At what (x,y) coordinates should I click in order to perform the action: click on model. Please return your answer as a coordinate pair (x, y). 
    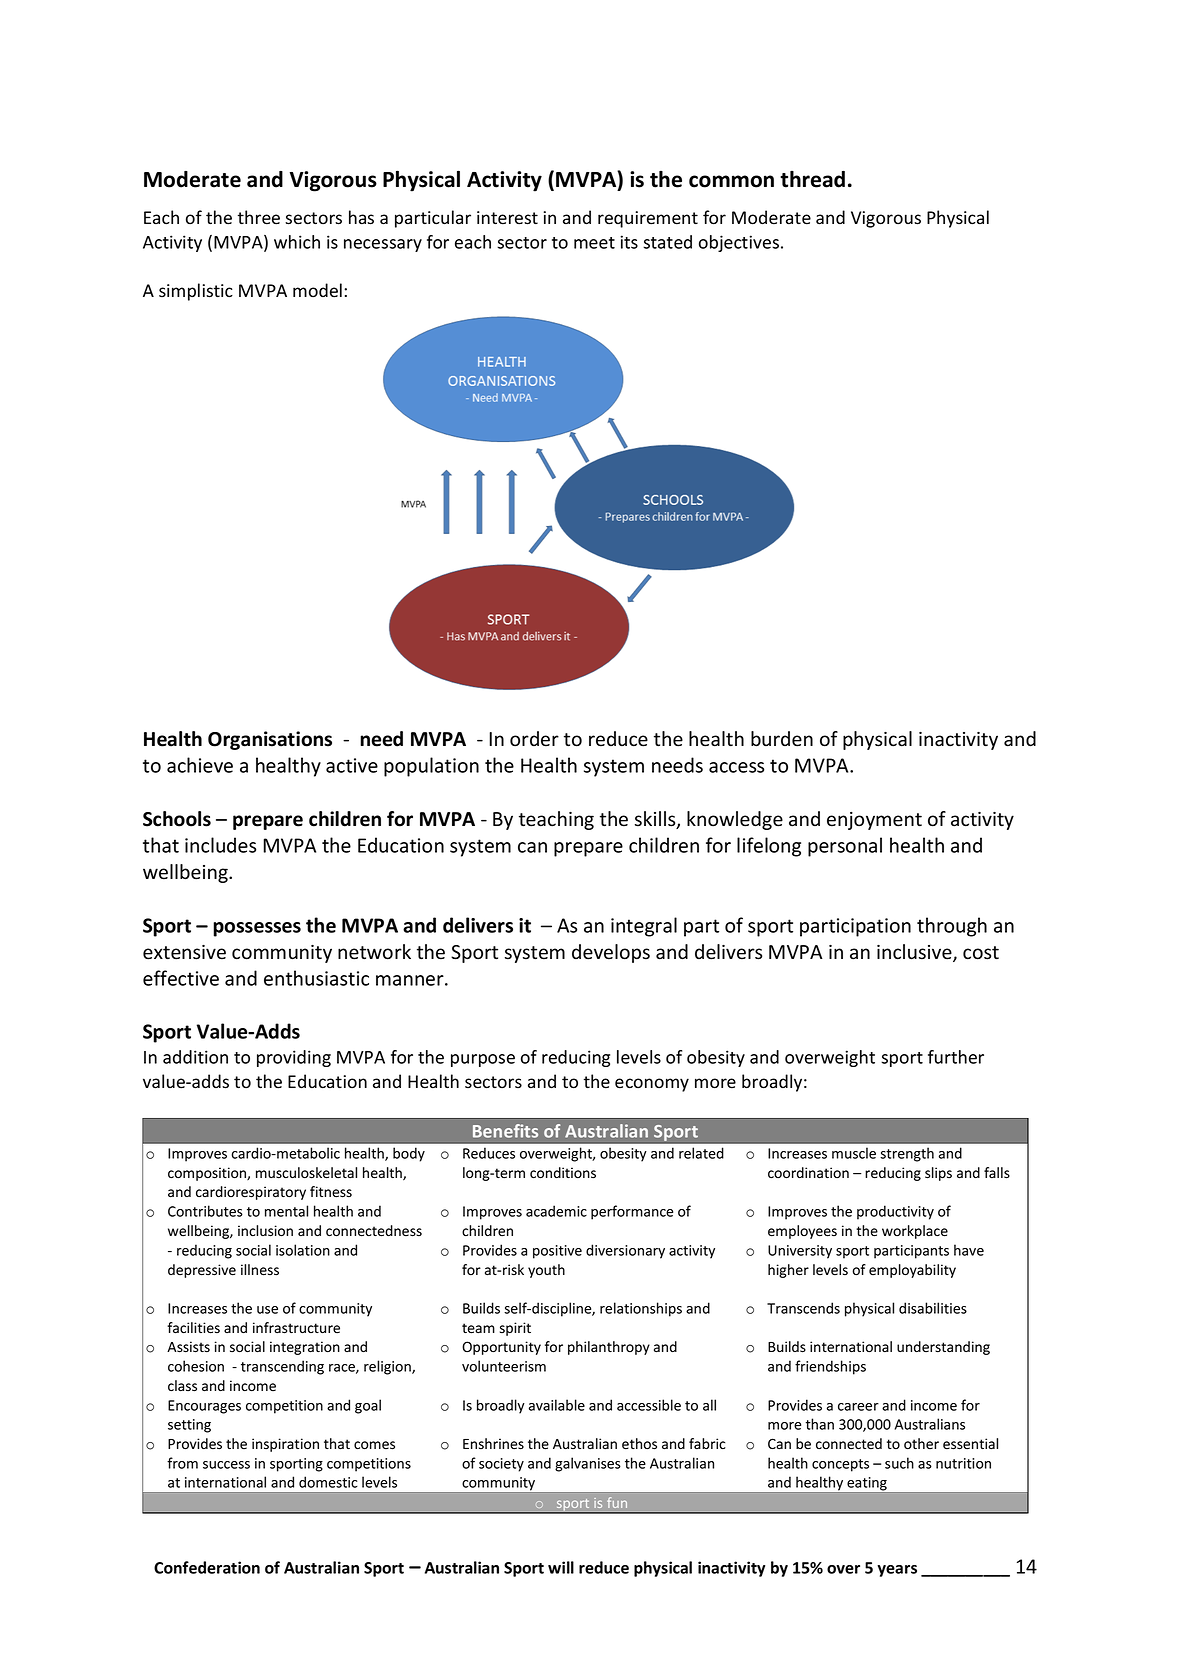
    Looking at the image, I should click on (317, 290).
